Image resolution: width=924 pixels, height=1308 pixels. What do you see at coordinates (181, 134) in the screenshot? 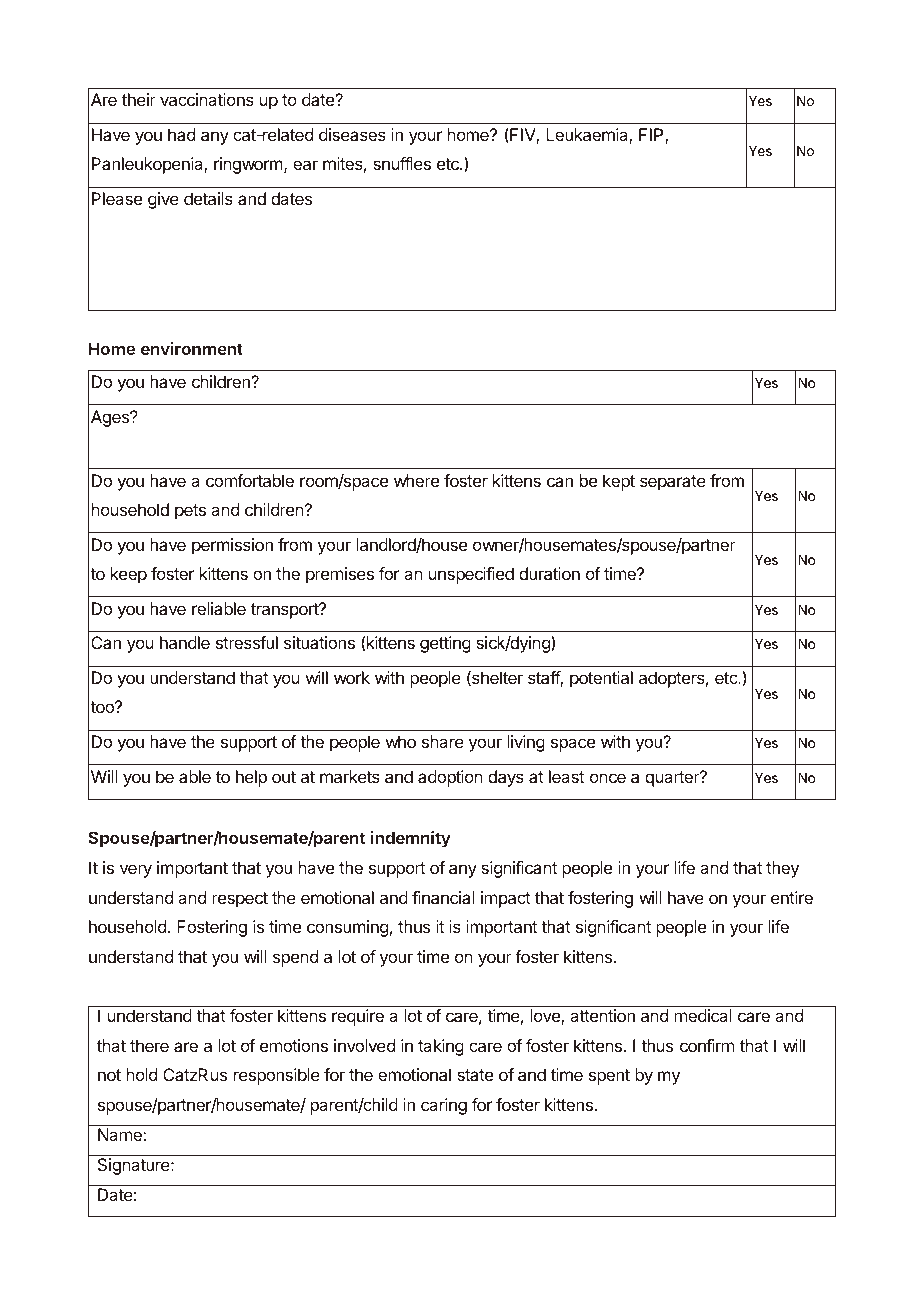
I see `had` at bounding box center [181, 134].
